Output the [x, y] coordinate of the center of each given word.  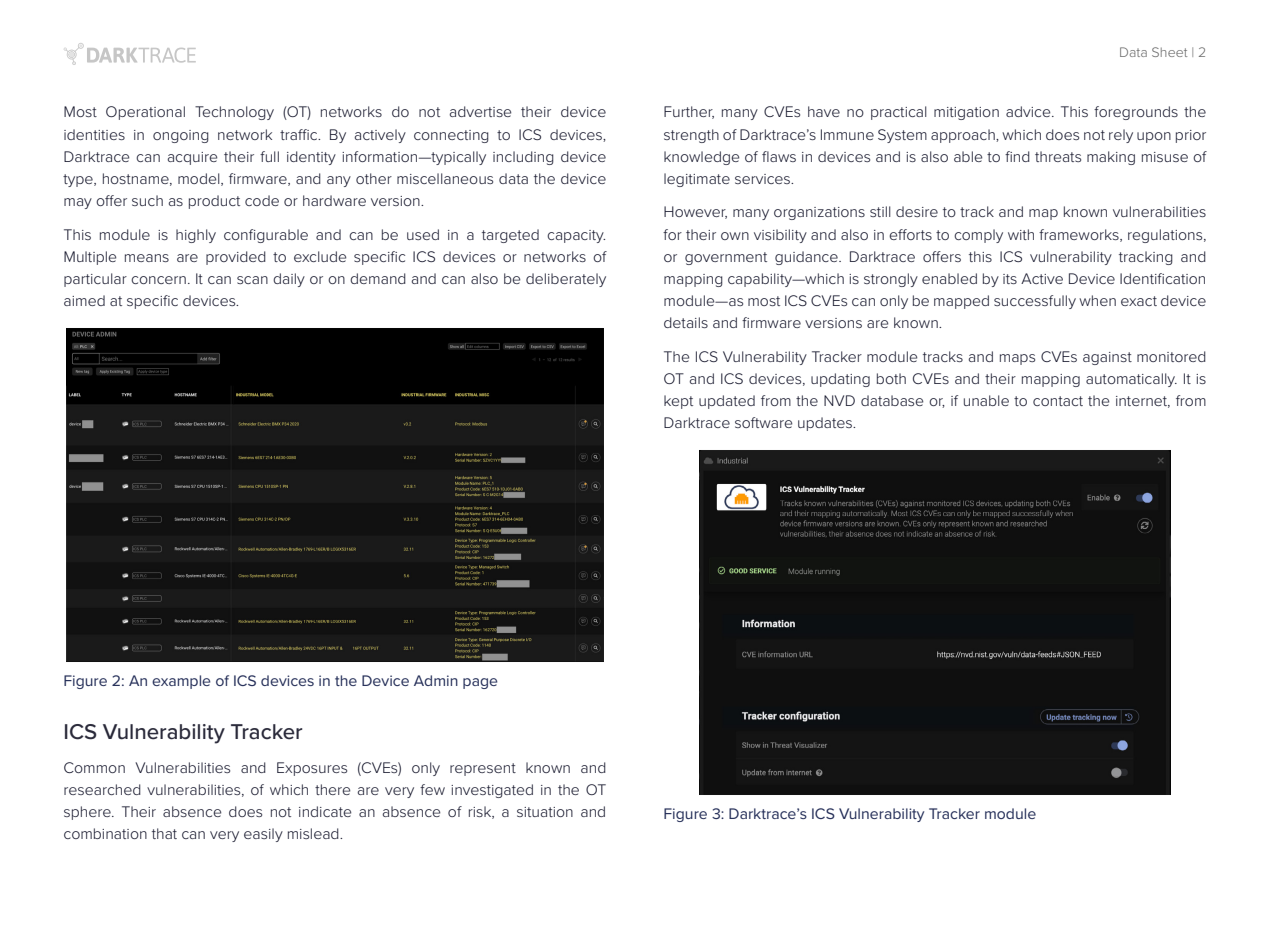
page [480, 683]
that [164, 833]
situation [545, 812]
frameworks [1080, 235]
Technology [234, 113]
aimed [84, 300]
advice [1029, 111]
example [181, 682]
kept [678, 402]
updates [826, 424]
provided [236, 258]
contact [1058, 401]
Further [689, 112]
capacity [576, 236]
